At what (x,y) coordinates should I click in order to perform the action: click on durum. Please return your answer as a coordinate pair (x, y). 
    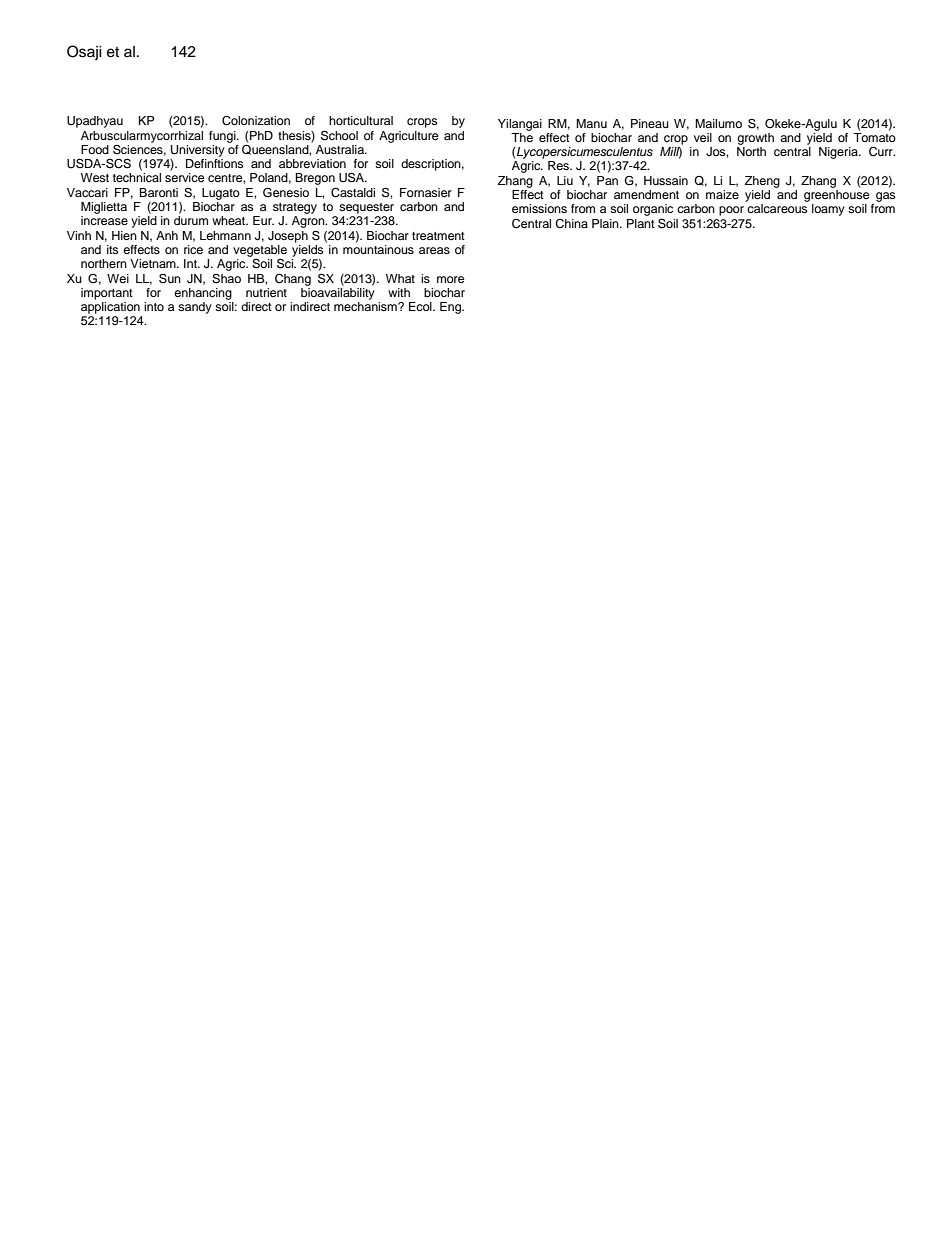
    Looking at the image, I should click on (191, 220).
